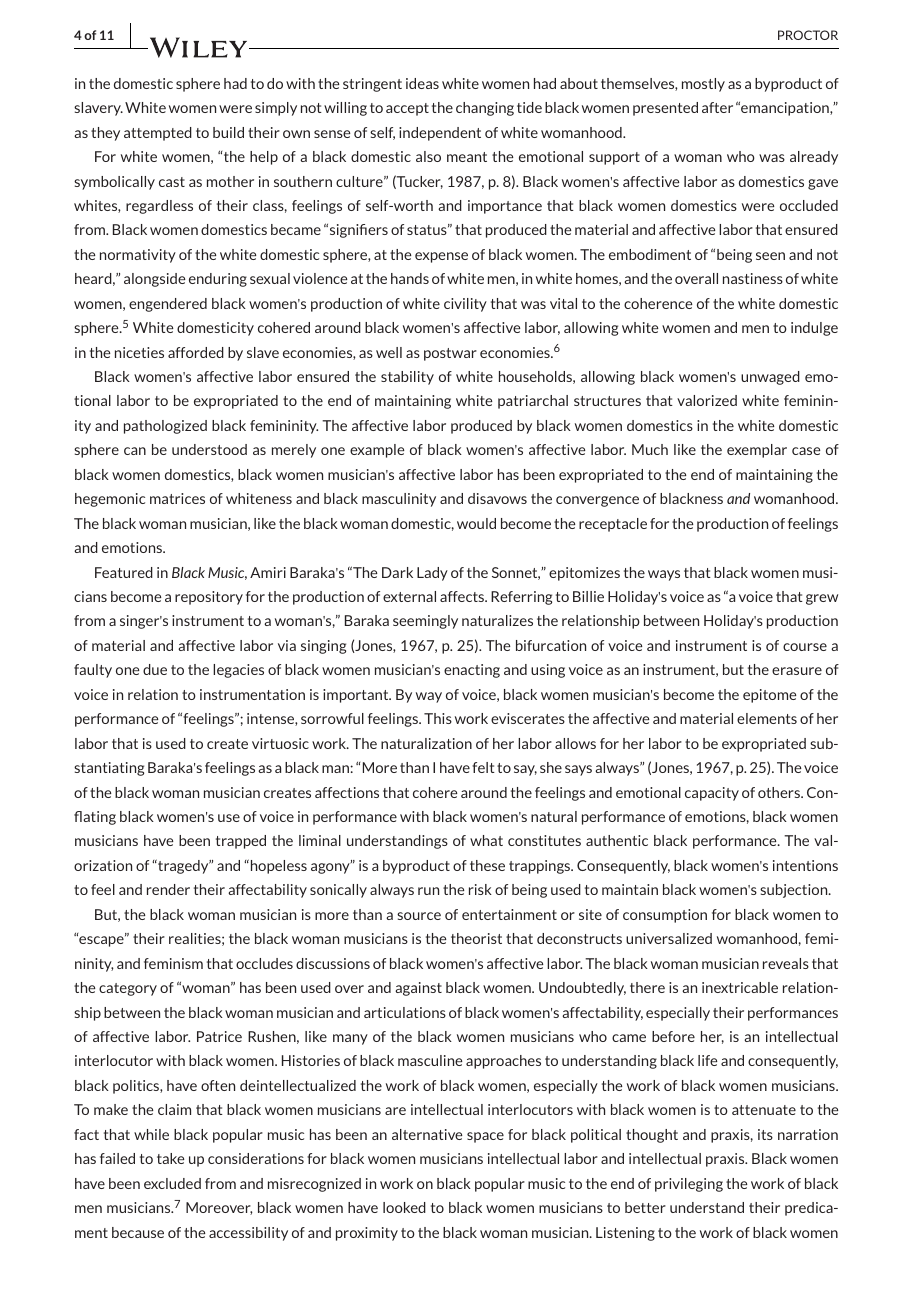 The height and width of the screenshot is (1316, 914). I want to click on mostly, so click(703, 85).
